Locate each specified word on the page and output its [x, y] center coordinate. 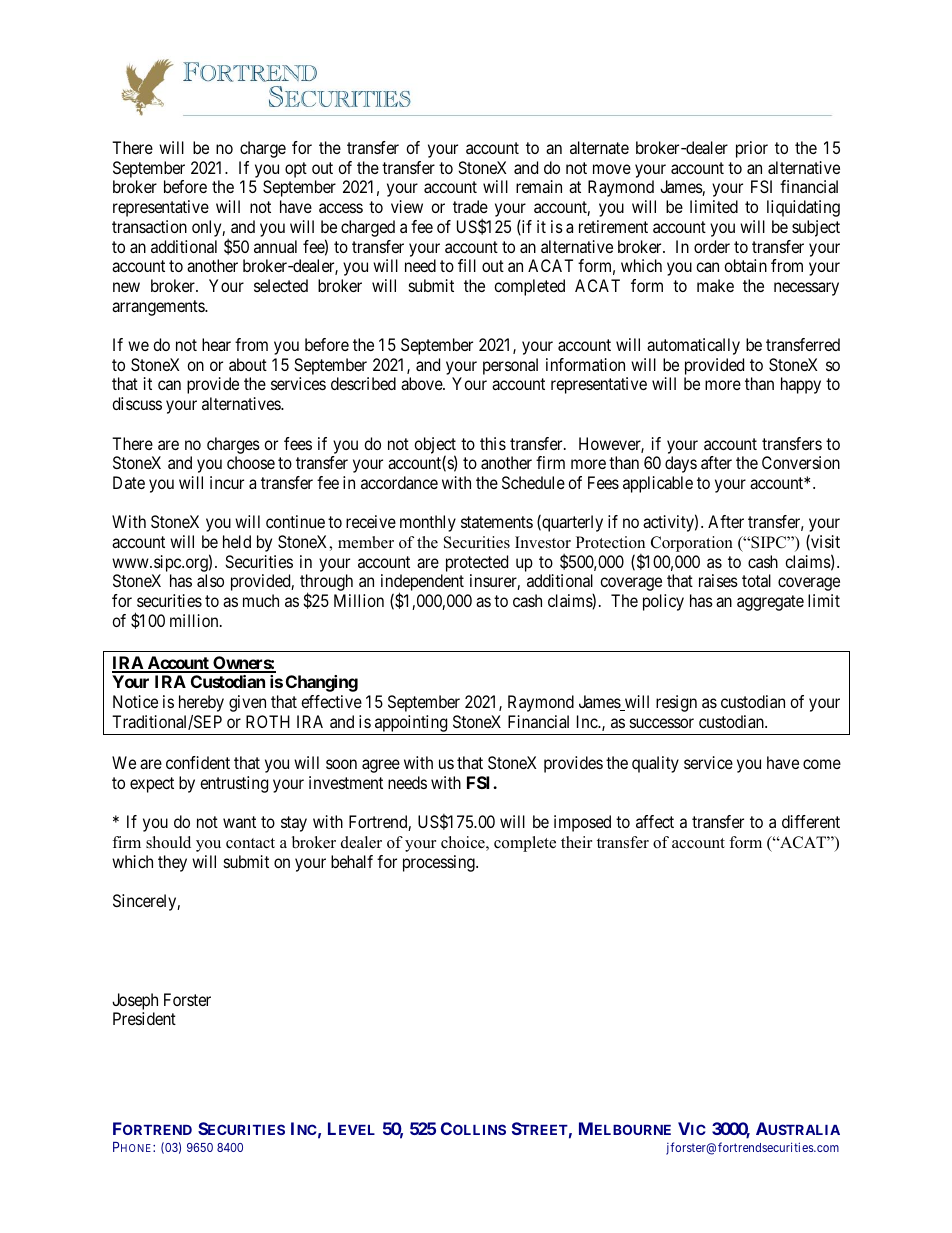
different [811, 821]
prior [752, 149]
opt [296, 170]
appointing [411, 725]
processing [440, 863]
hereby [201, 703]
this [493, 443]
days [681, 464]
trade [470, 206]
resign [676, 703]
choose [251, 462]
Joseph [135, 1001]
